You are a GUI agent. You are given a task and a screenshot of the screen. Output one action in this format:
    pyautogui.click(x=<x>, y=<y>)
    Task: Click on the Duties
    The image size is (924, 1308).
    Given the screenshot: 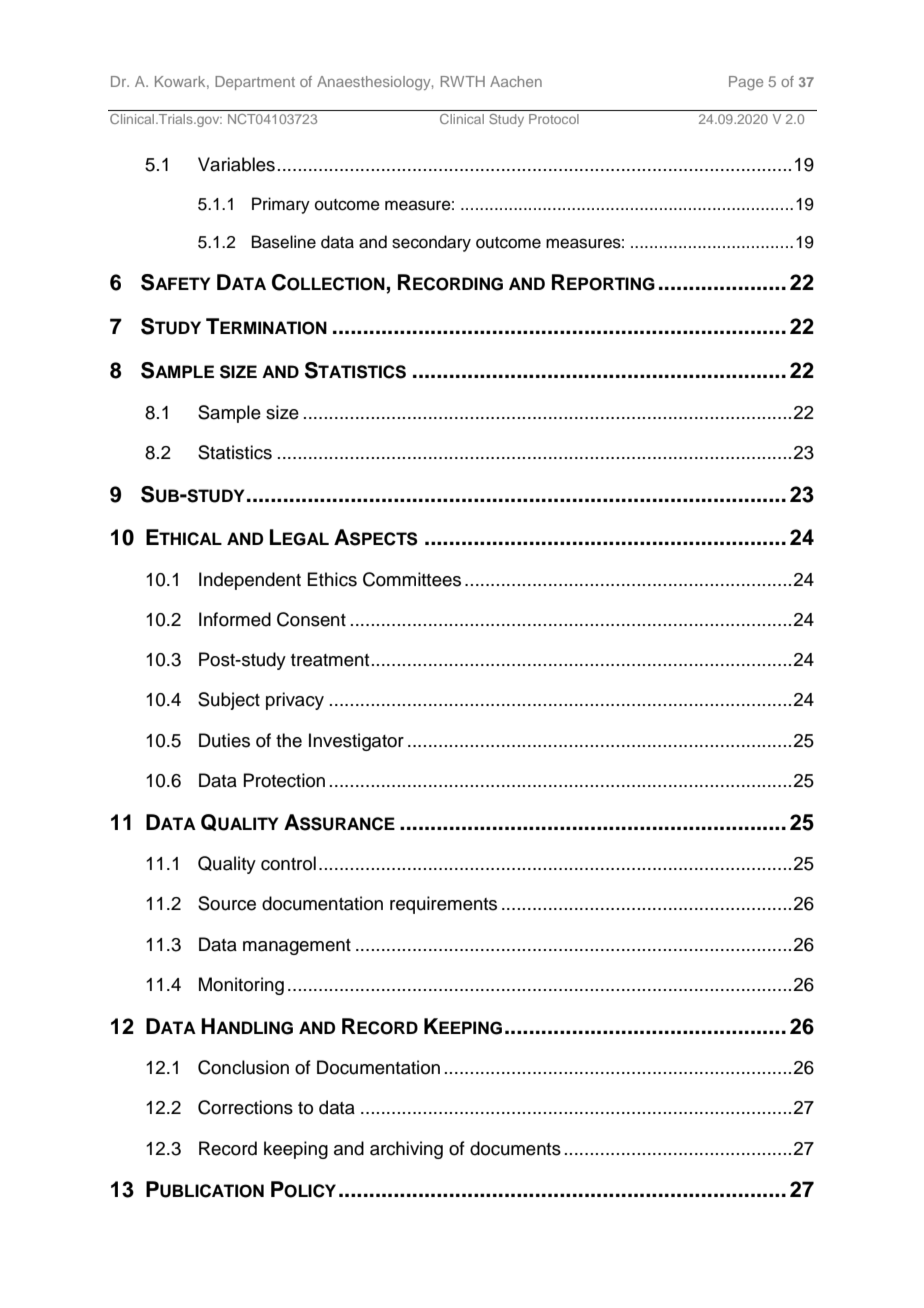 What is the action you would take?
    pyautogui.click(x=224, y=740)
